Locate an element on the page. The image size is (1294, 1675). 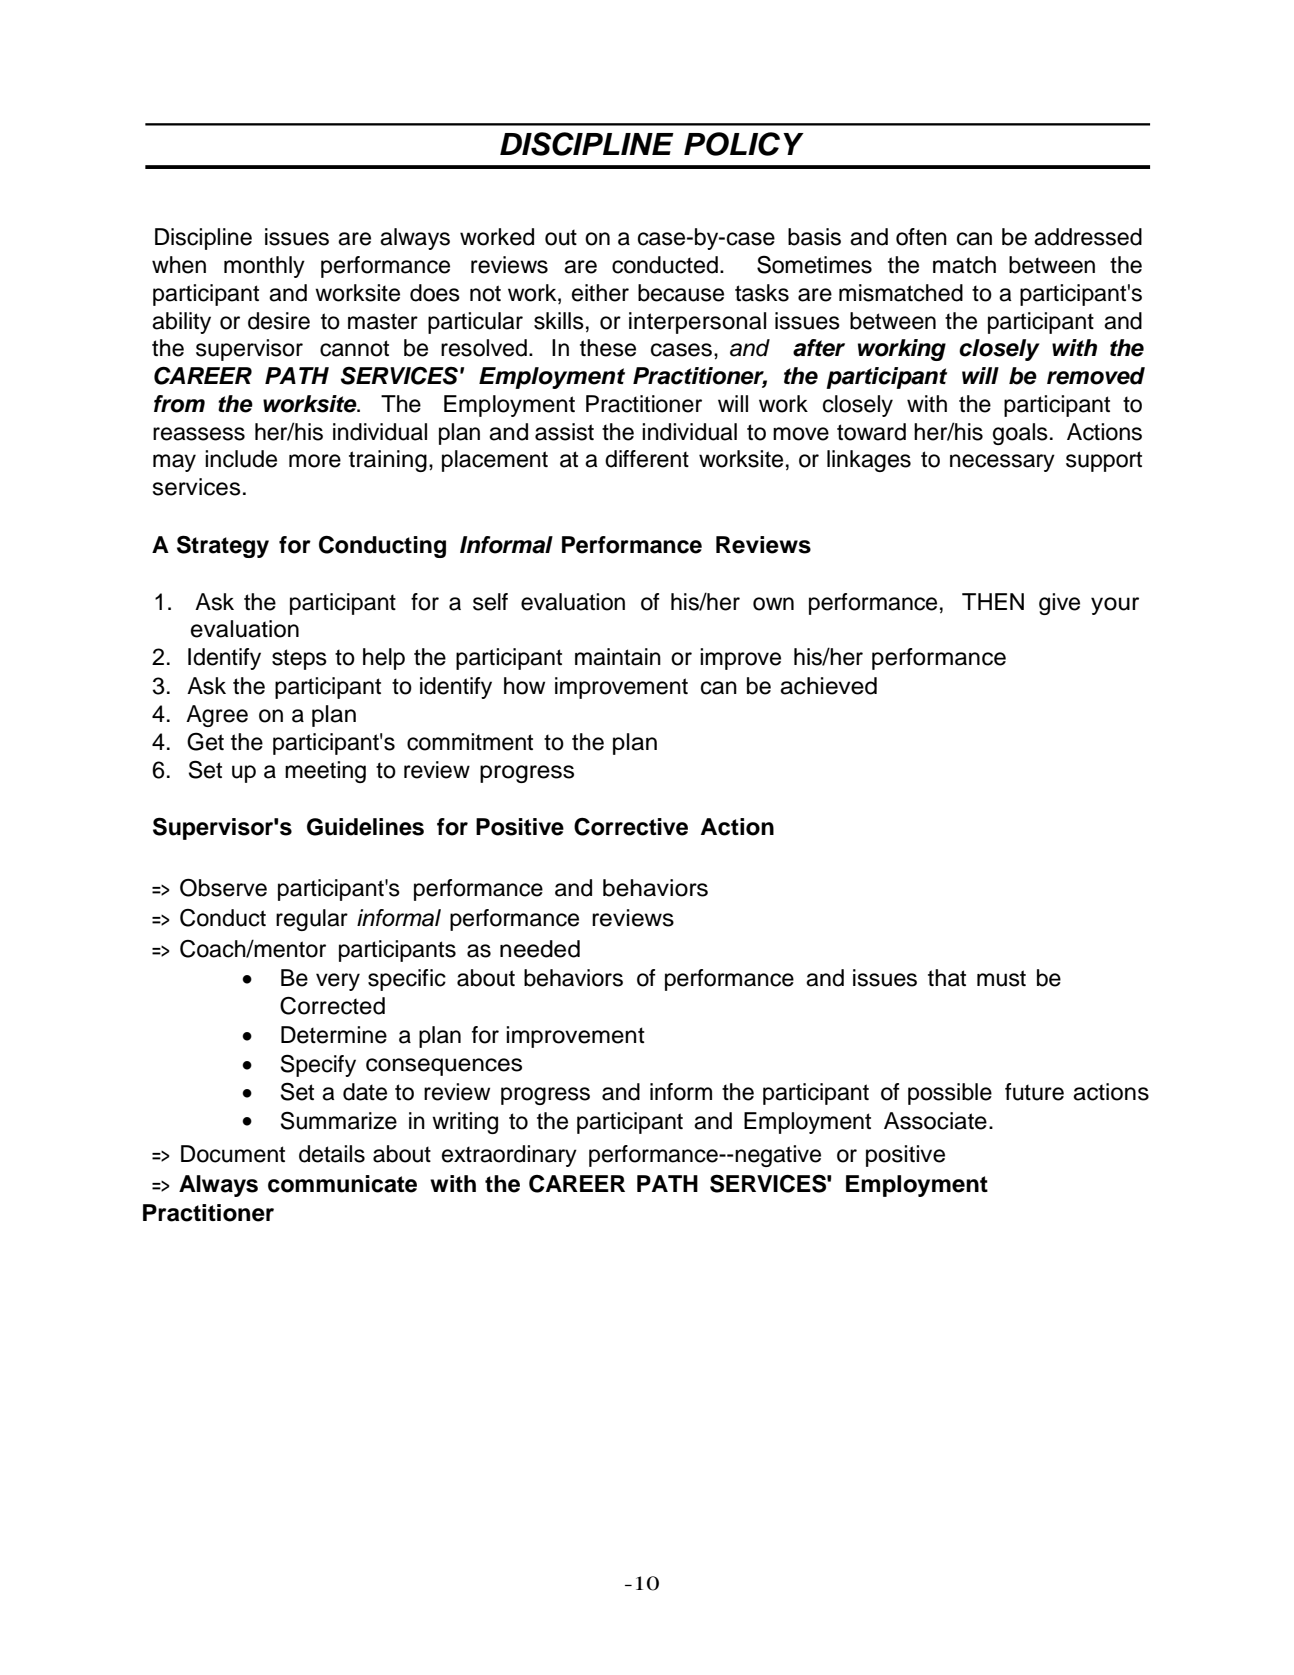
extraordinary is located at coordinates (509, 1156).
